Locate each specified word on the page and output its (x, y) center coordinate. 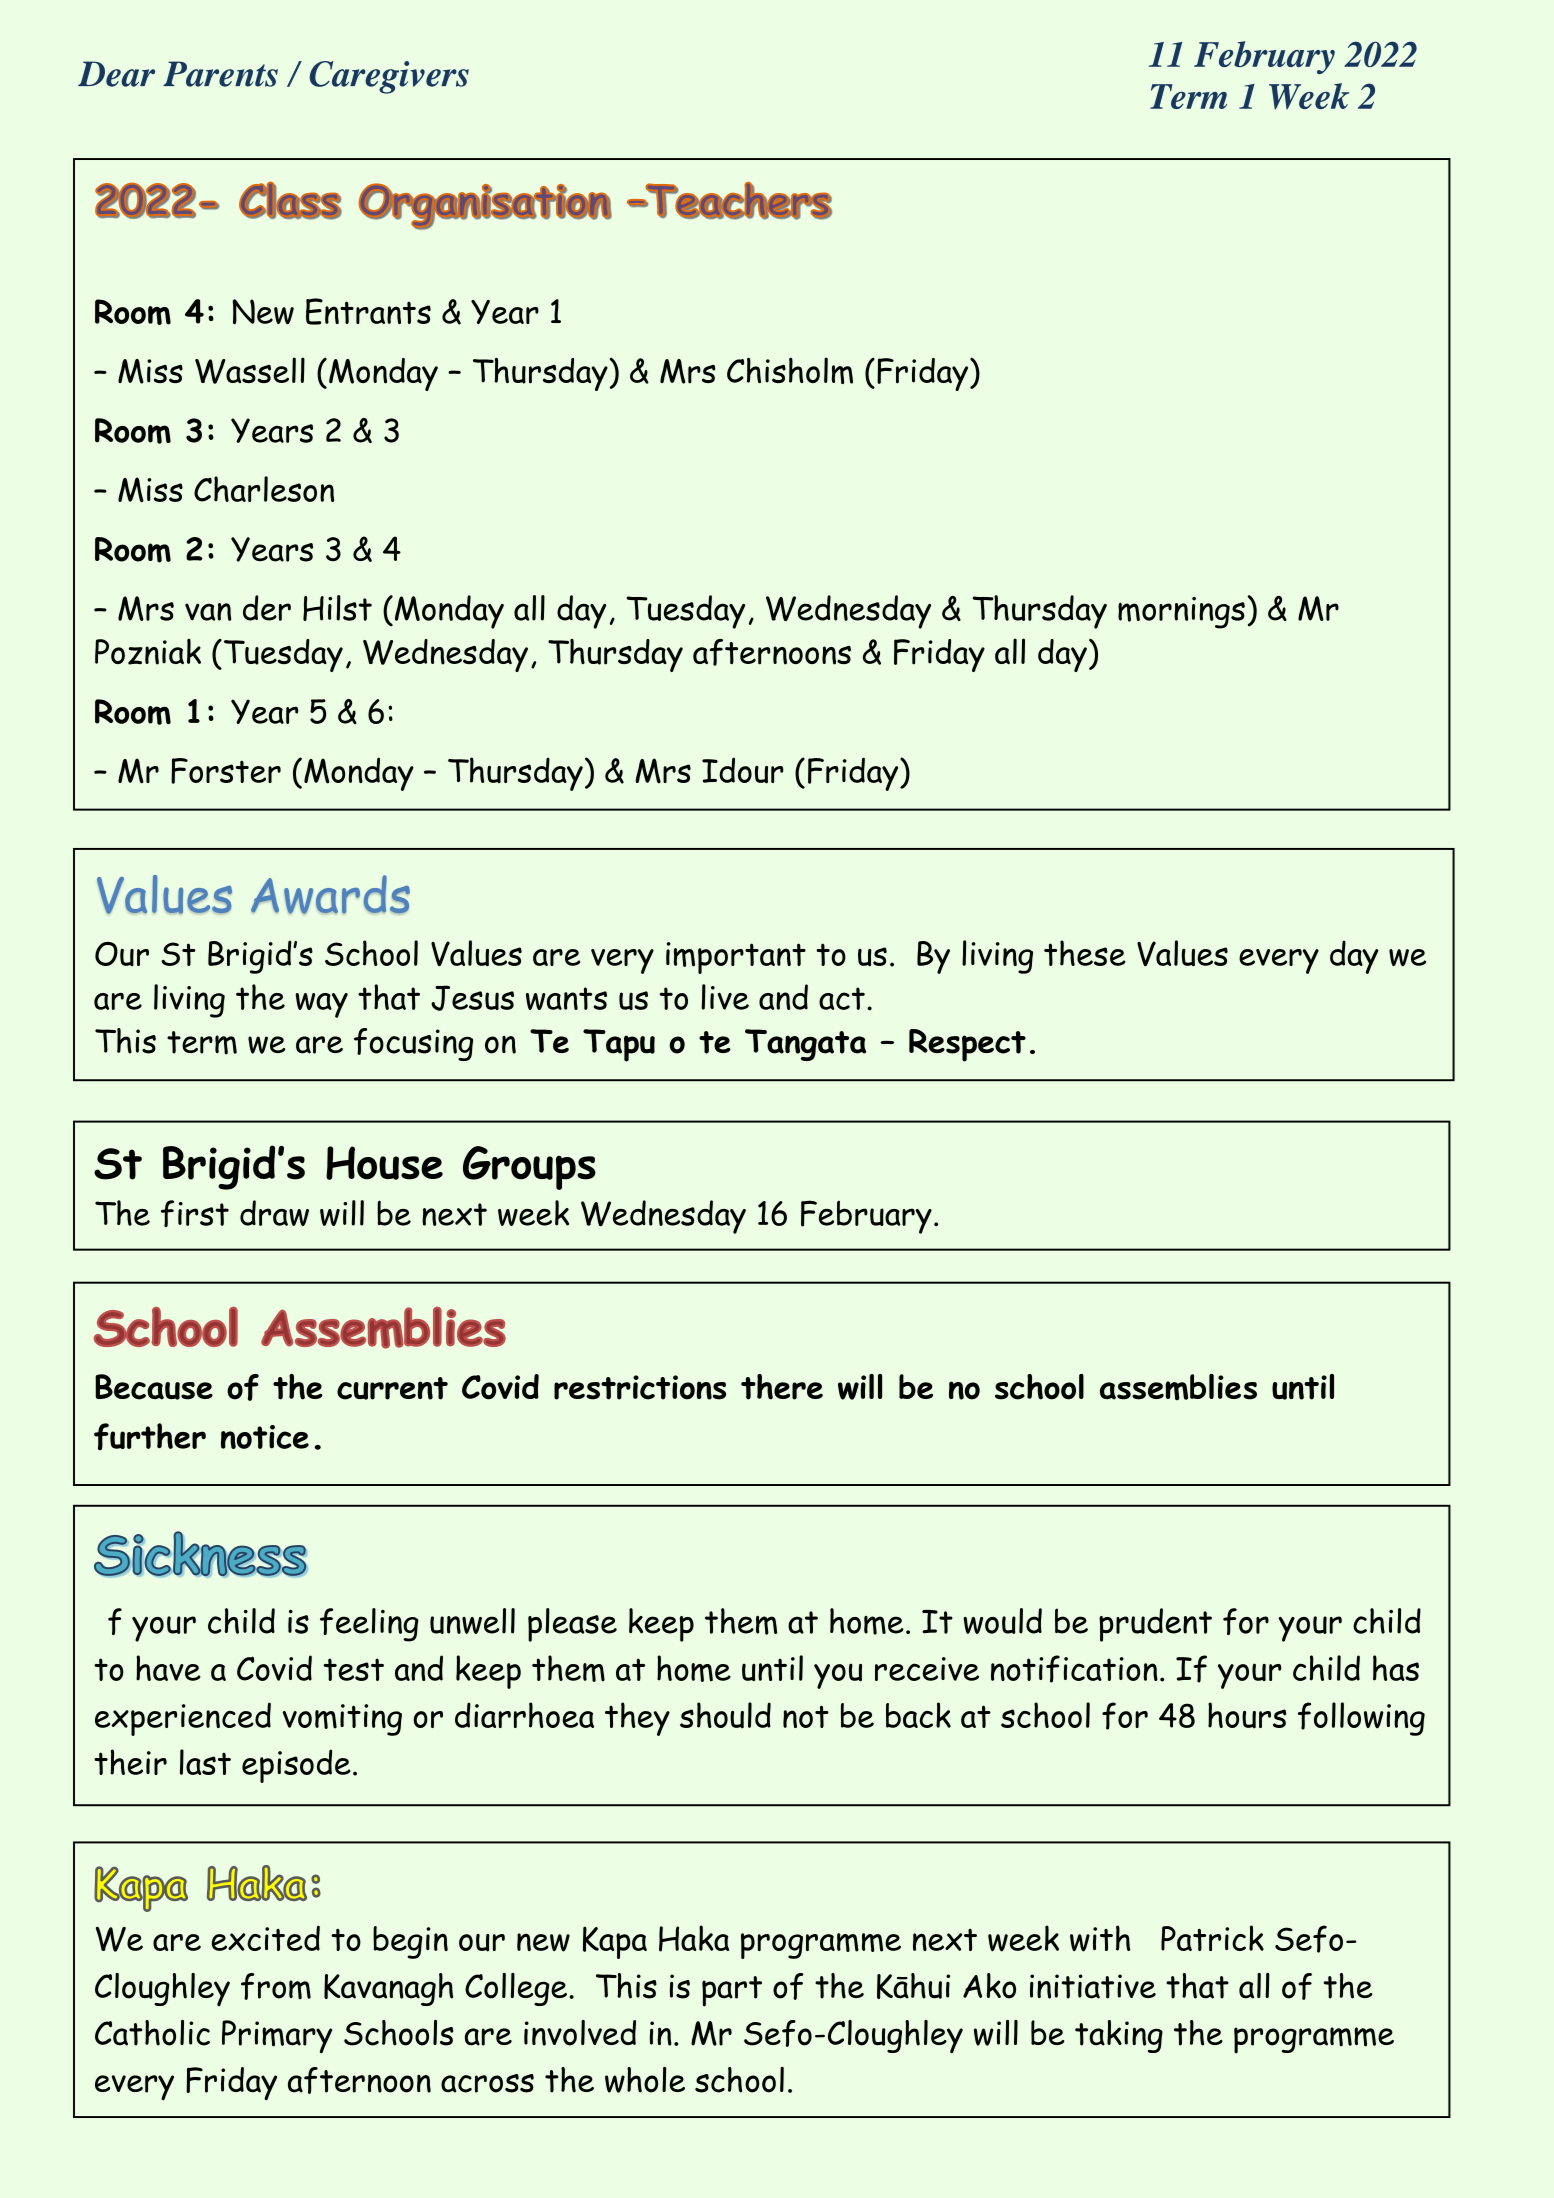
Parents (220, 74)
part (732, 1991)
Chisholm (790, 370)
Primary (277, 2037)
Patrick (1212, 1938)
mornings (1181, 613)
